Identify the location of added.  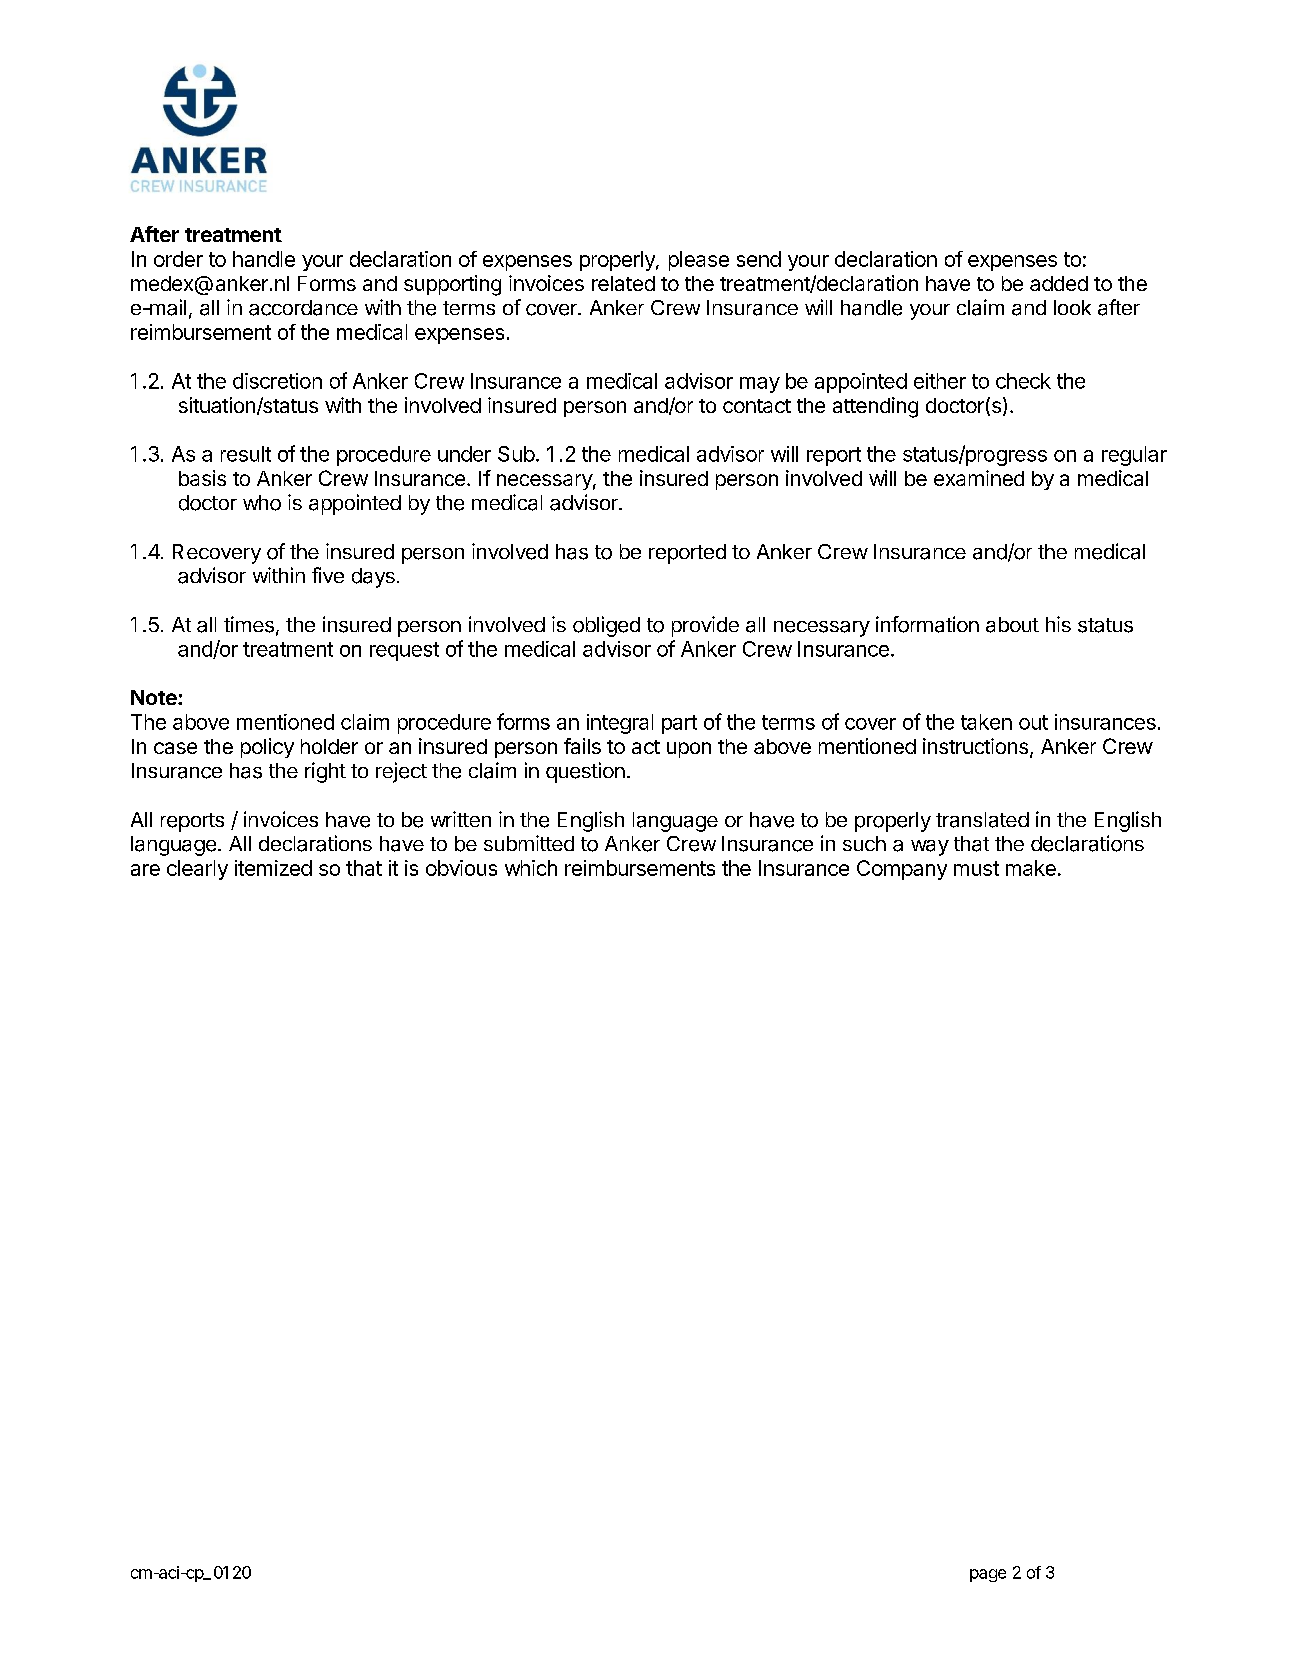
(1059, 283).
